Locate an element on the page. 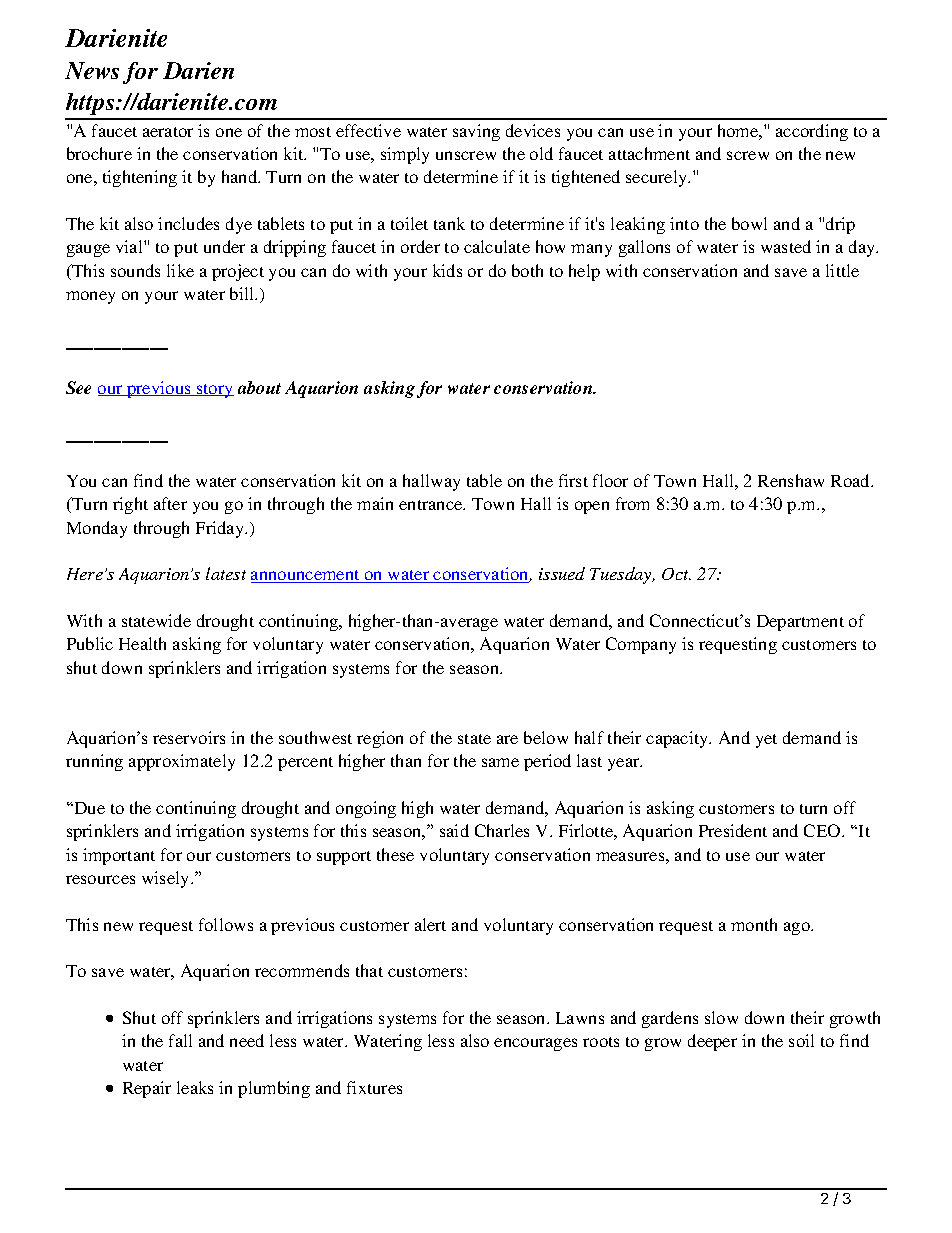 The image size is (952, 1233). fall is located at coordinates (180, 1040).
